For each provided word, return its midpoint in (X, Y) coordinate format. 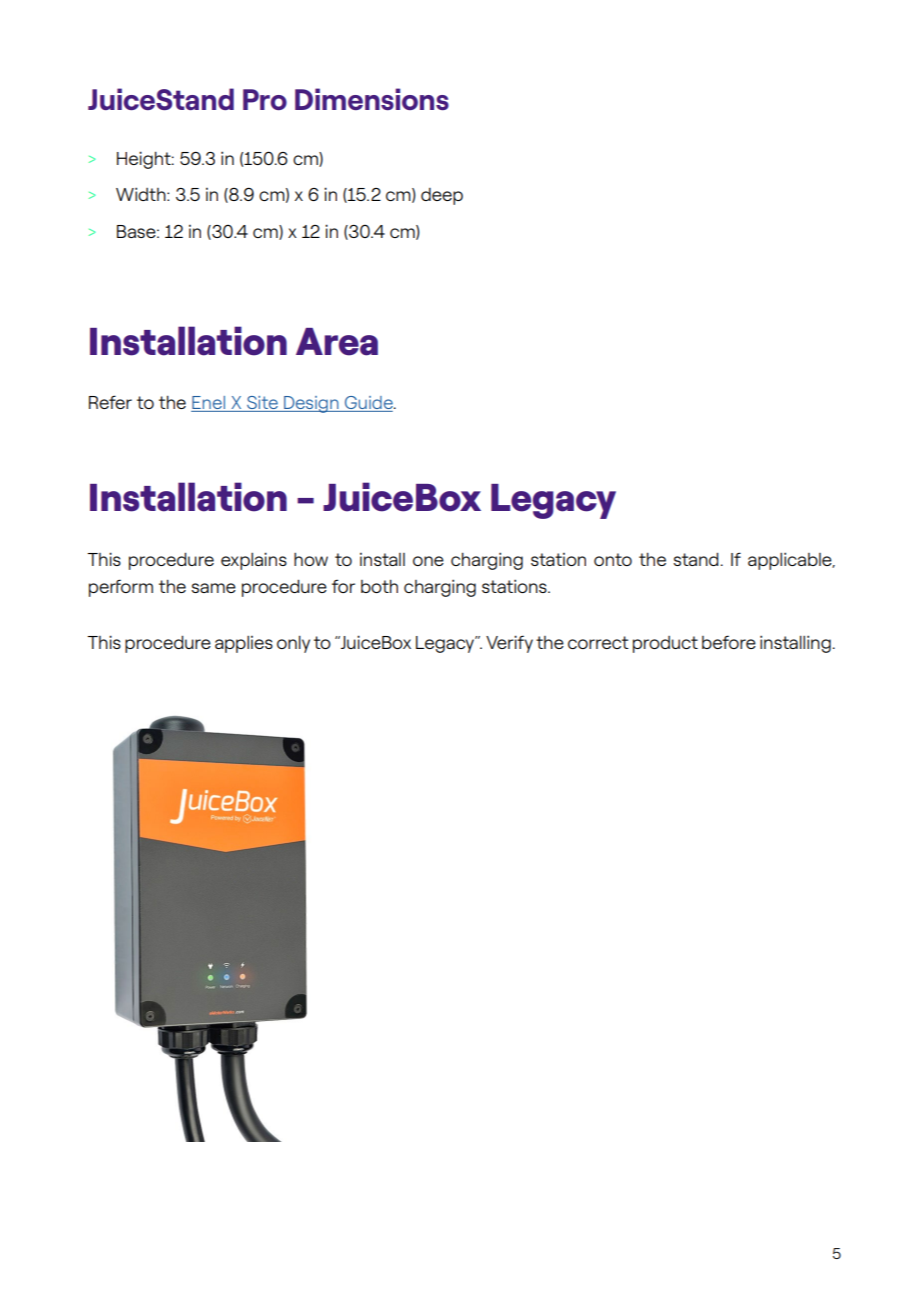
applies (244, 644)
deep (442, 196)
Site (262, 404)
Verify (509, 644)
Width (142, 194)
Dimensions (372, 99)
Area (337, 342)
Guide (369, 404)
